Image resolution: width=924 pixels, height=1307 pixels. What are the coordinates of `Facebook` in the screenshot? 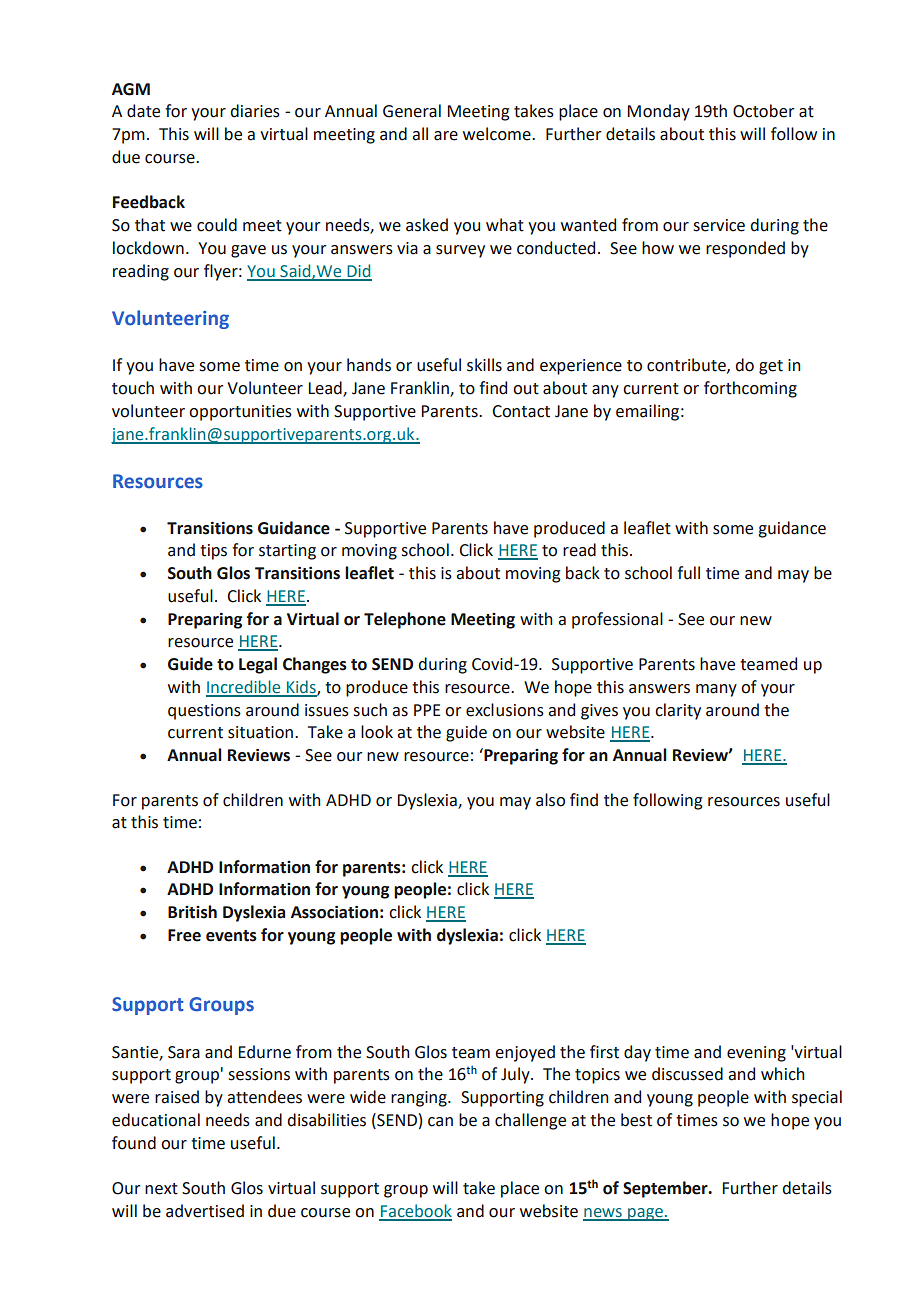 It's located at (415, 1212).
